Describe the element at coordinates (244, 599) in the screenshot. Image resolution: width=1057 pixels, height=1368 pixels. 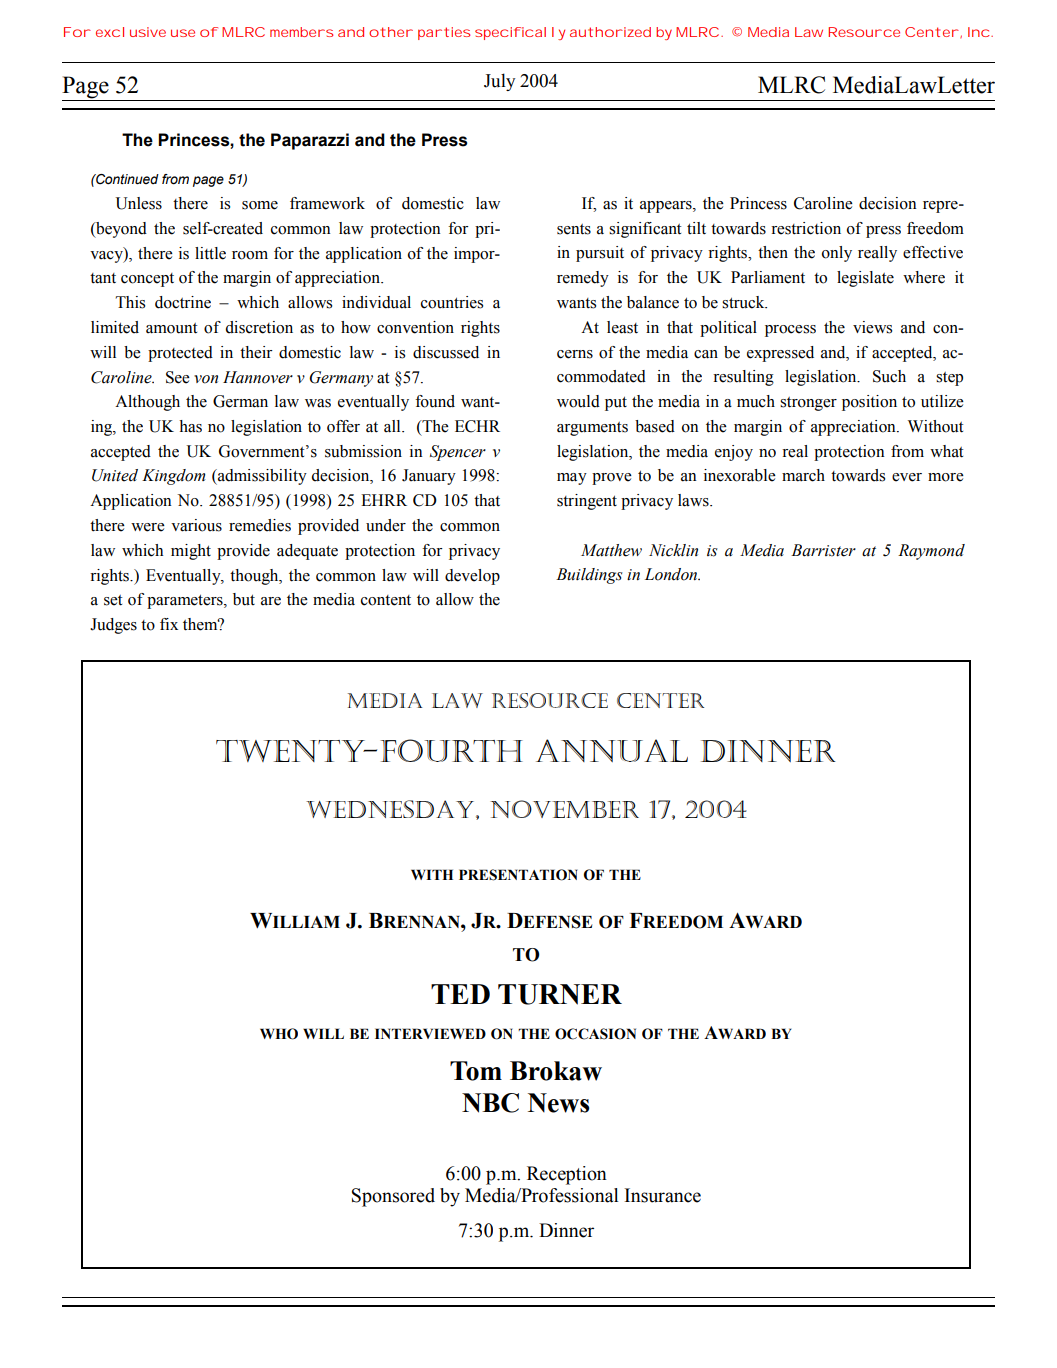
I see `but` at that location.
